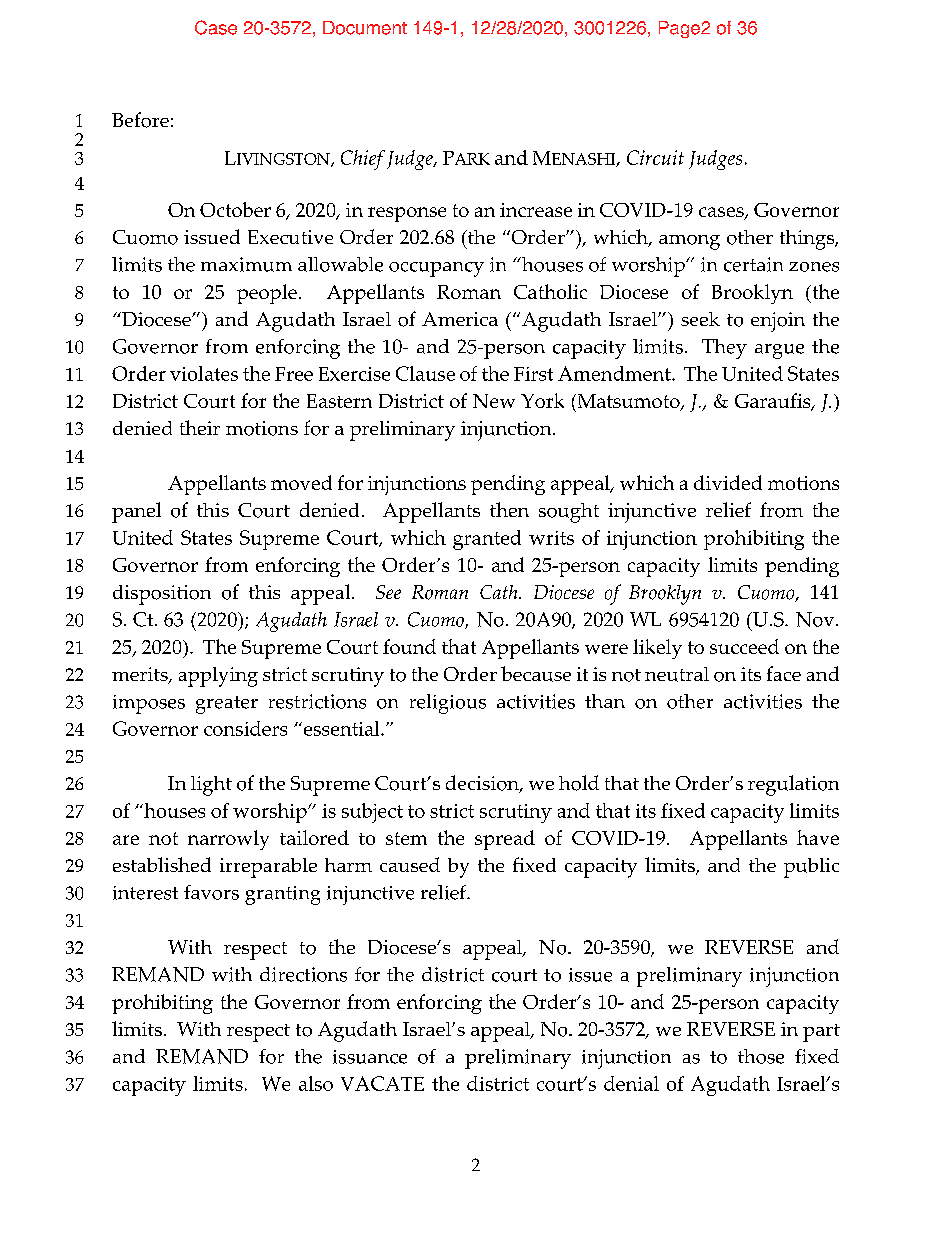 Image resolution: width=952 pixels, height=1233 pixels. I want to click on Circuit, so click(655, 157).
